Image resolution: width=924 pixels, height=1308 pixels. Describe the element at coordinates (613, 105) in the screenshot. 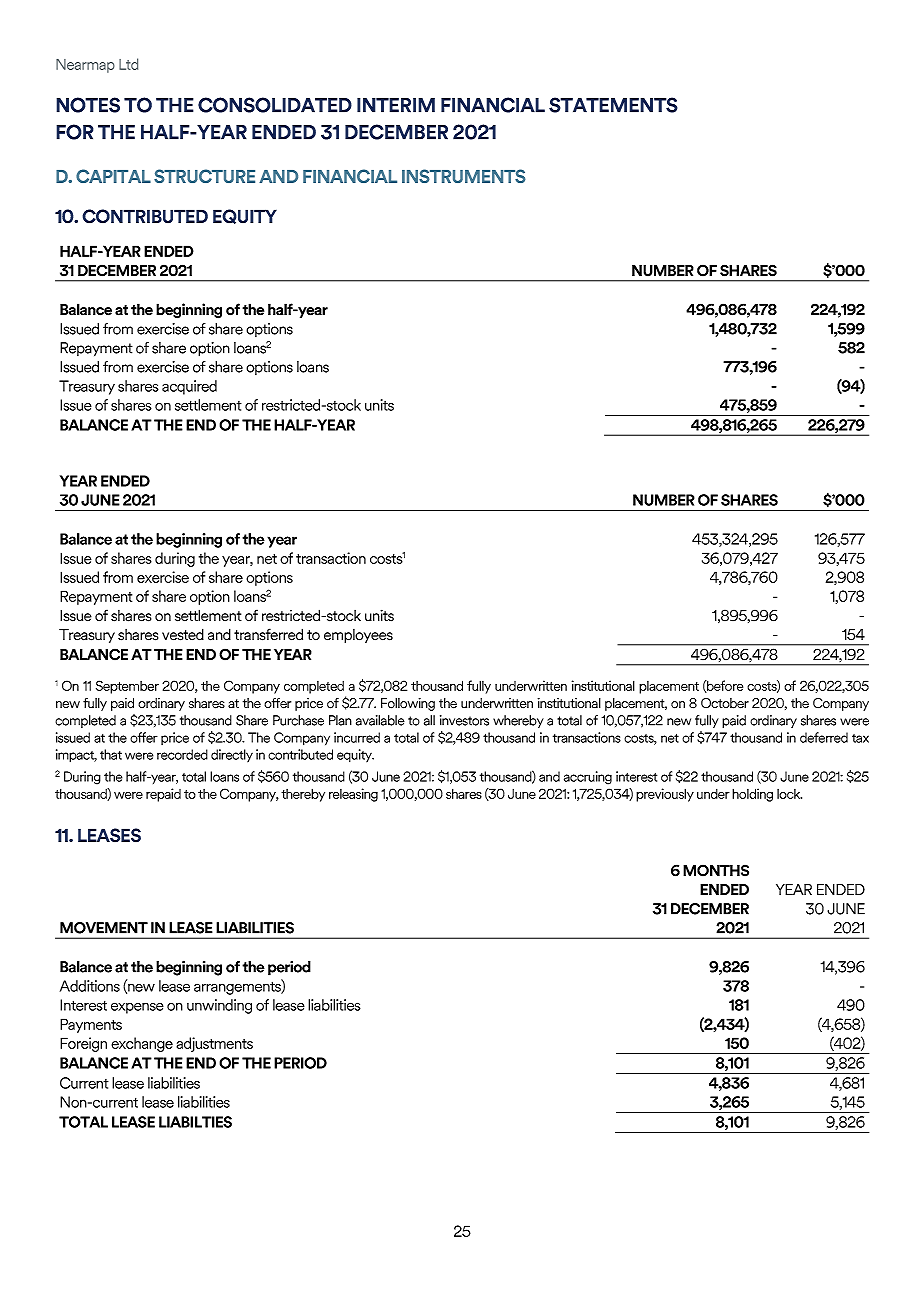

I see `STATEMENTS` at that location.
